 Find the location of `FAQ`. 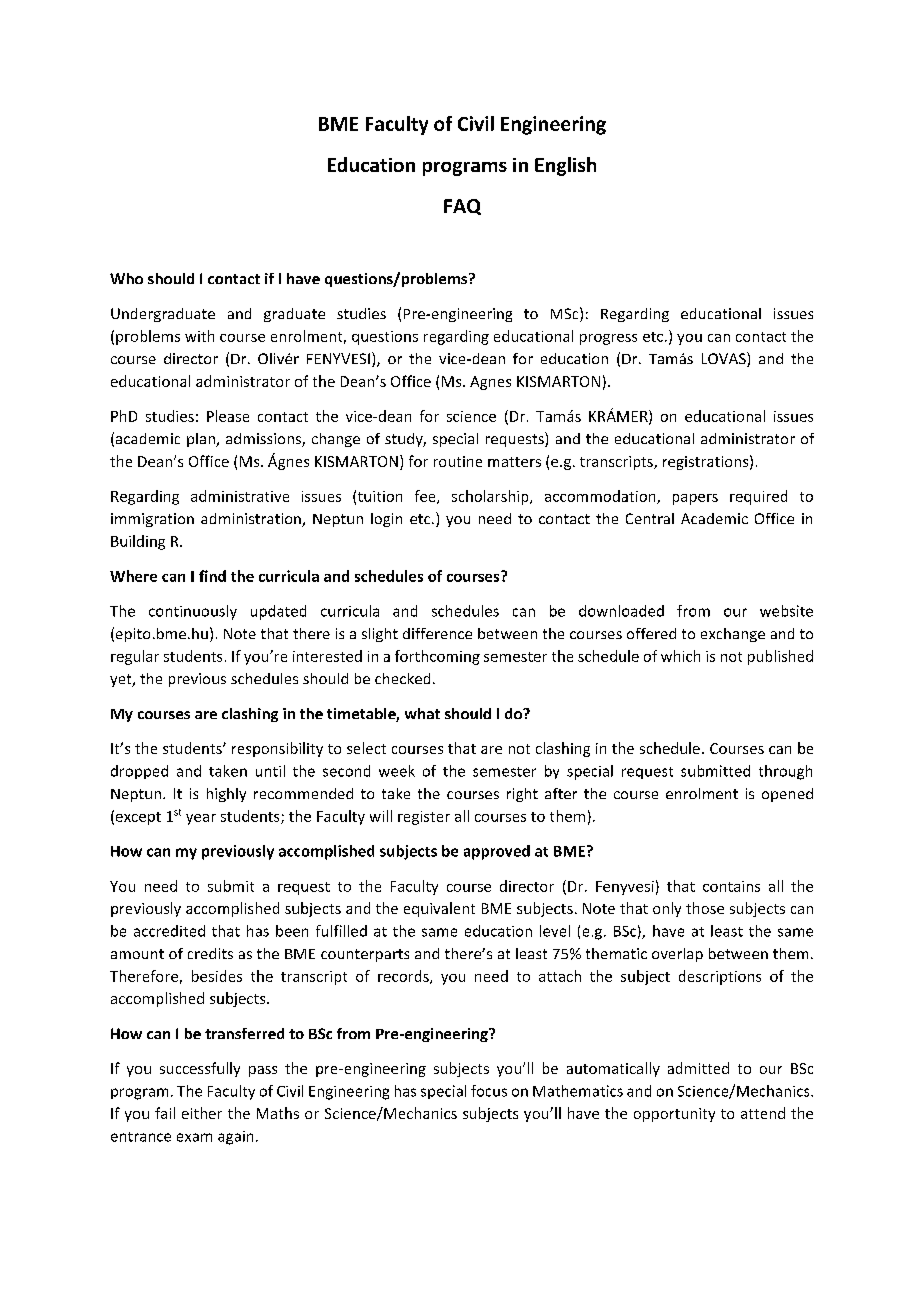

FAQ is located at coordinates (462, 207).
